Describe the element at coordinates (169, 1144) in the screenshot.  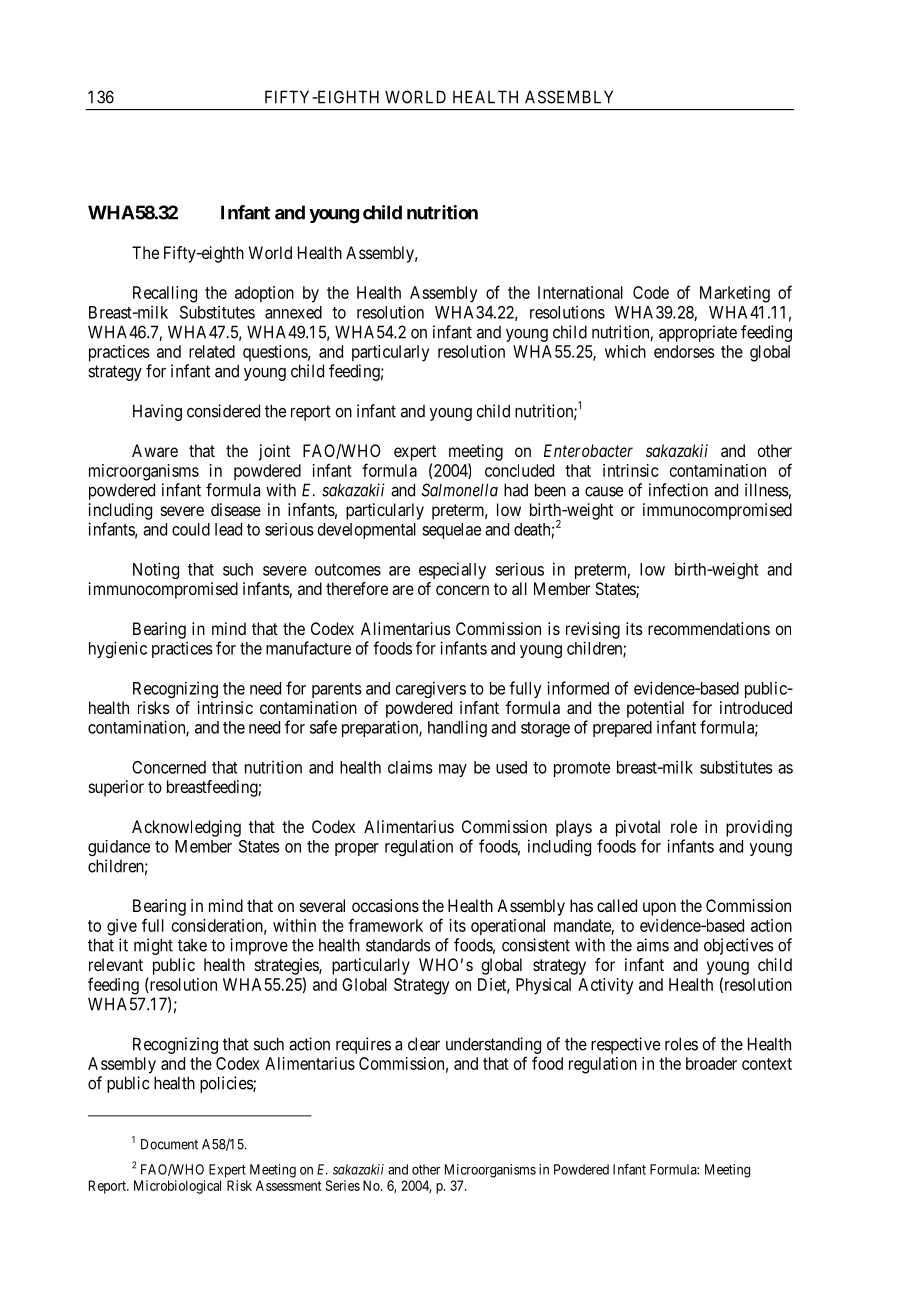
I see `Document` at that location.
